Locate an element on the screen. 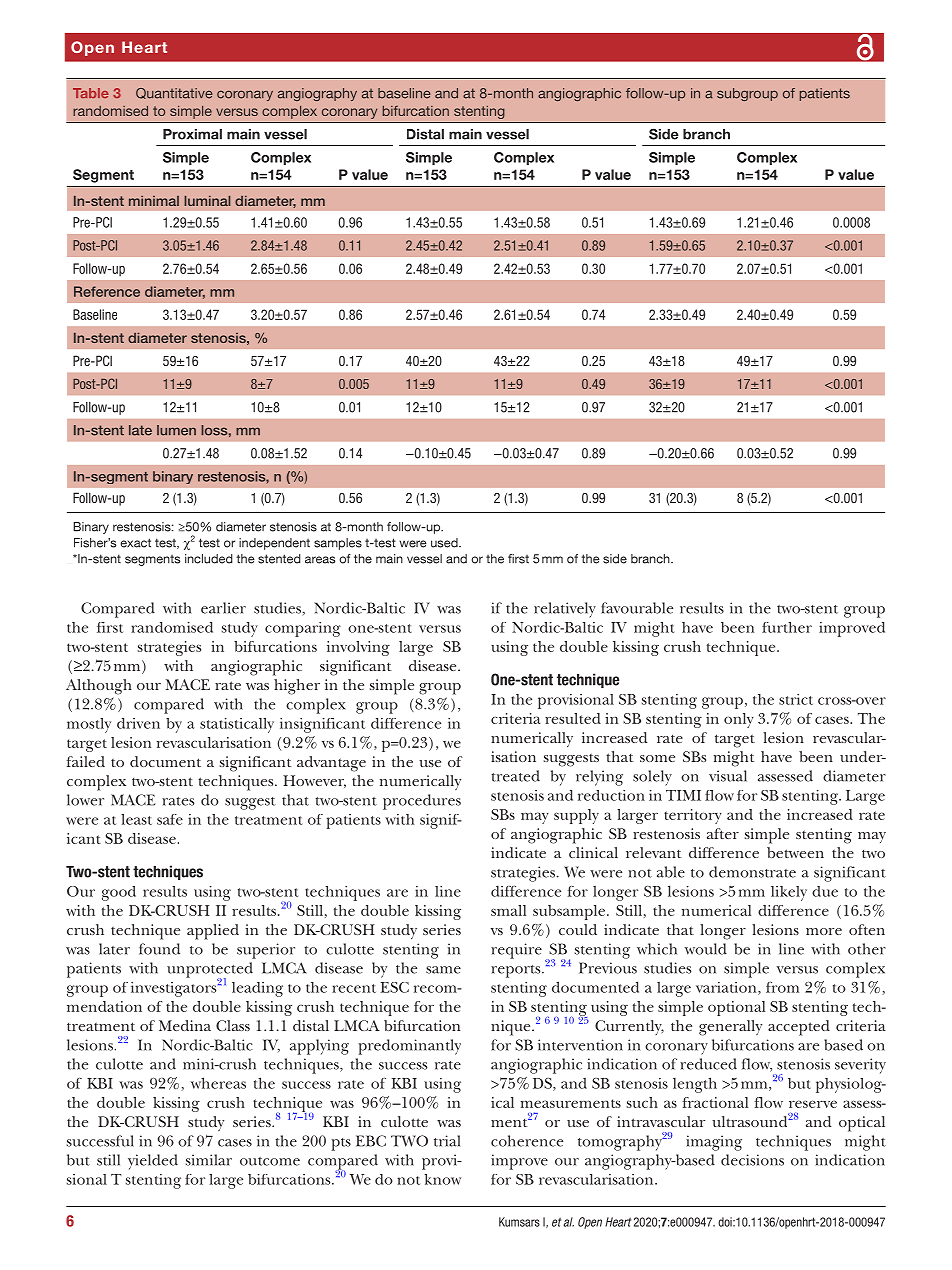 The image size is (952, 1270). likely is located at coordinates (789, 893).
